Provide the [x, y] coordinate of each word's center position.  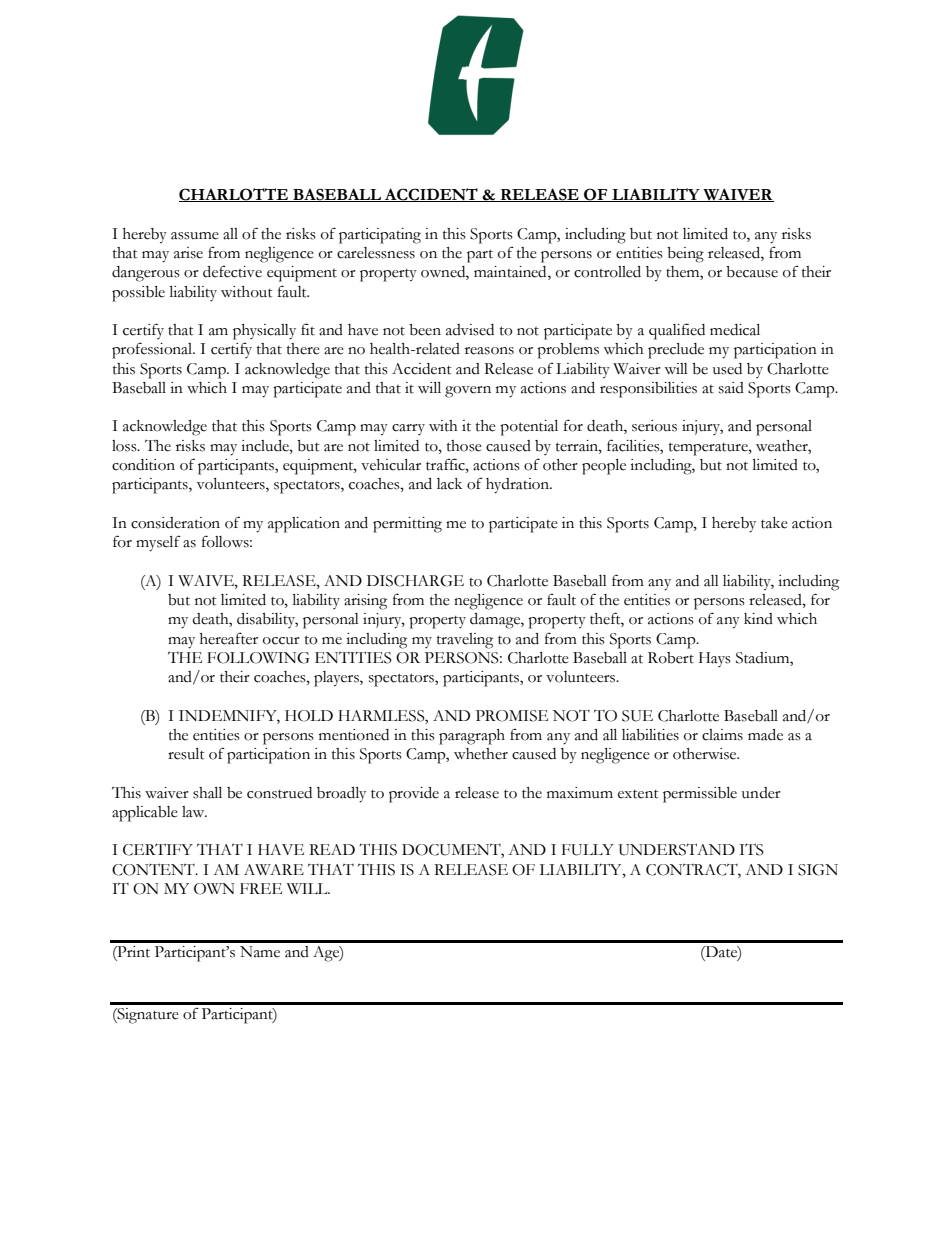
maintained [511, 273]
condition [143, 465]
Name [260, 952]
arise [188, 253]
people [604, 467]
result [186, 754]
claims [722, 735]
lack [449, 484]
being [685, 255]
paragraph [472, 737]
